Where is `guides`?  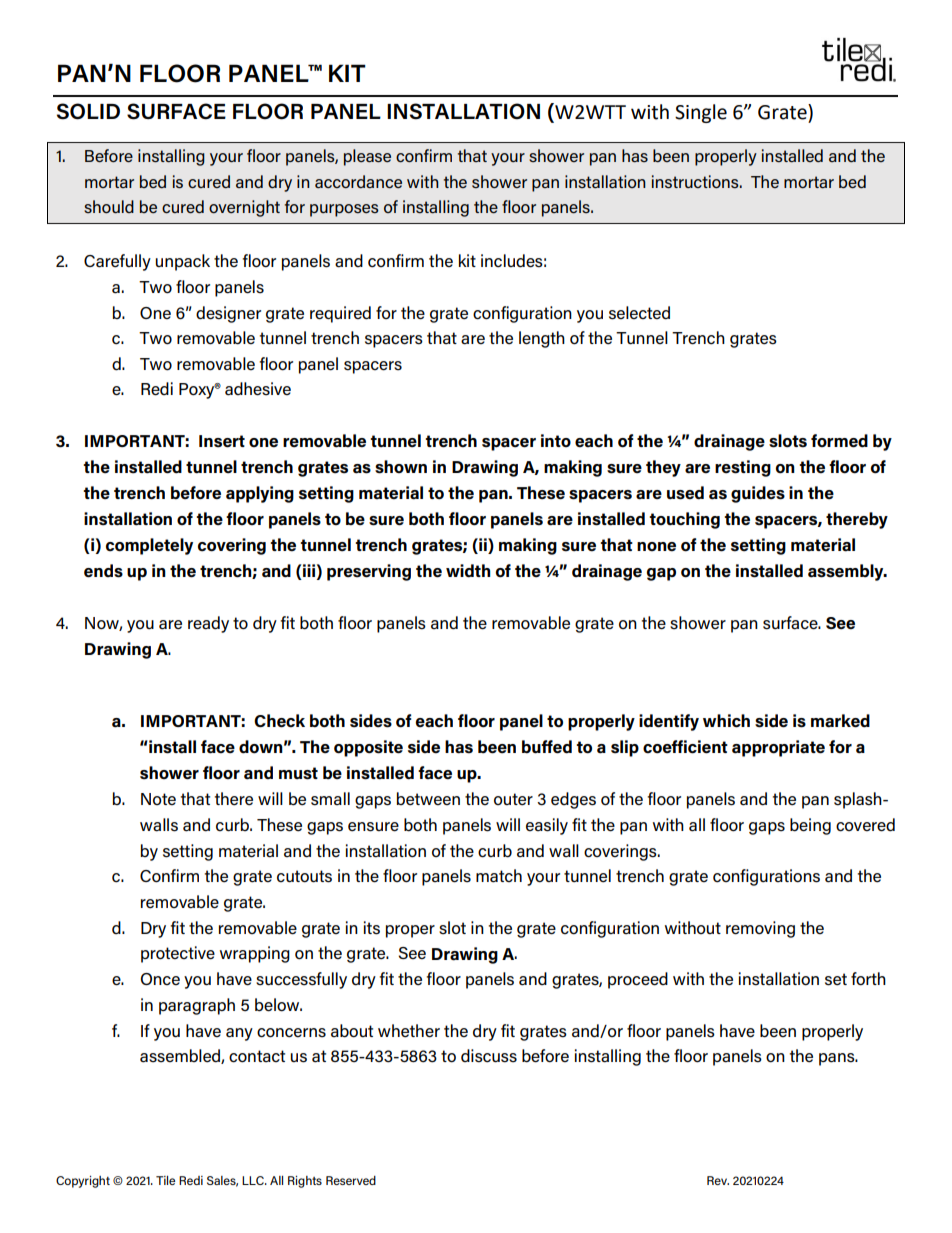 guides is located at coordinates (758, 494).
